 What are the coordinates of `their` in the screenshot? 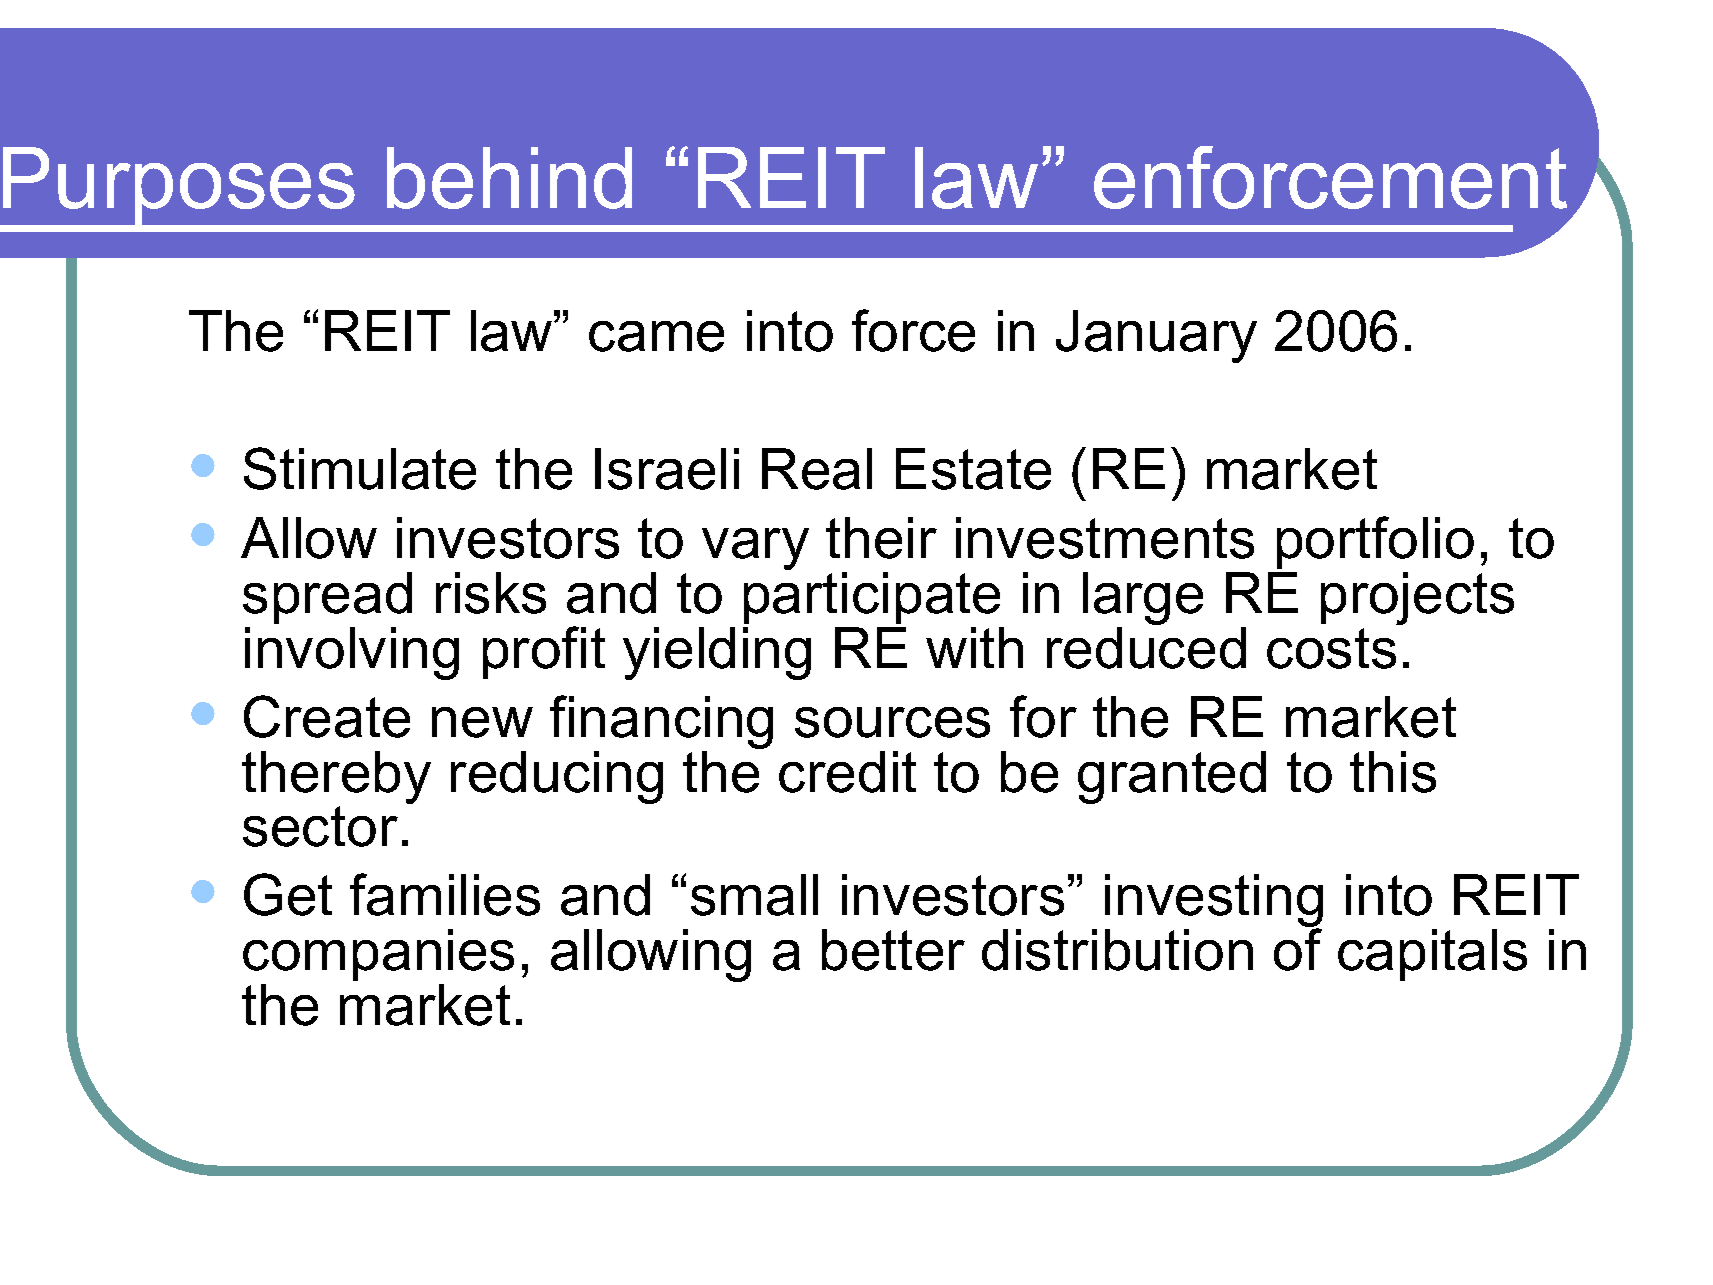 It's located at (881, 538).
